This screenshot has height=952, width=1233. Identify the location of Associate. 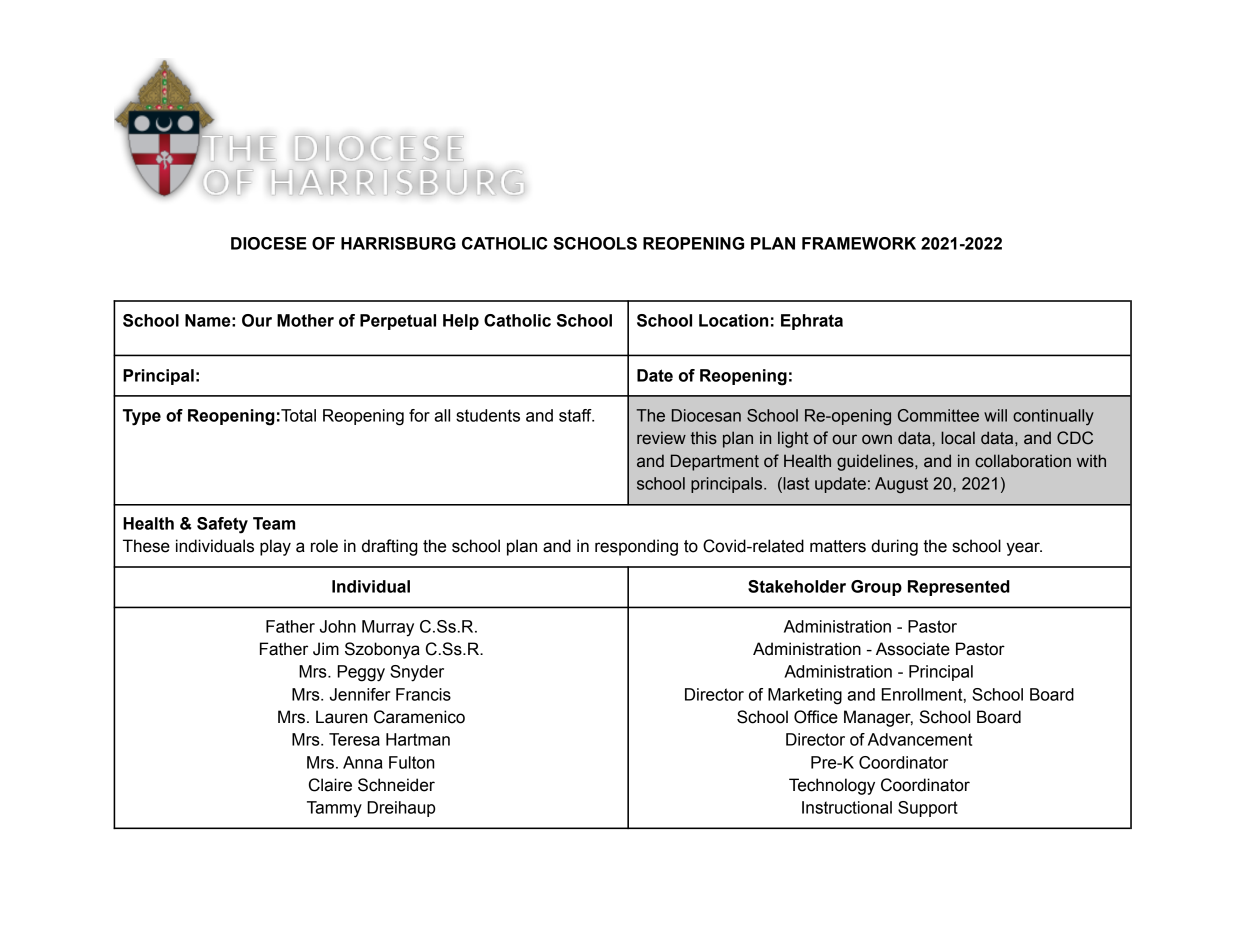
(913, 649).
